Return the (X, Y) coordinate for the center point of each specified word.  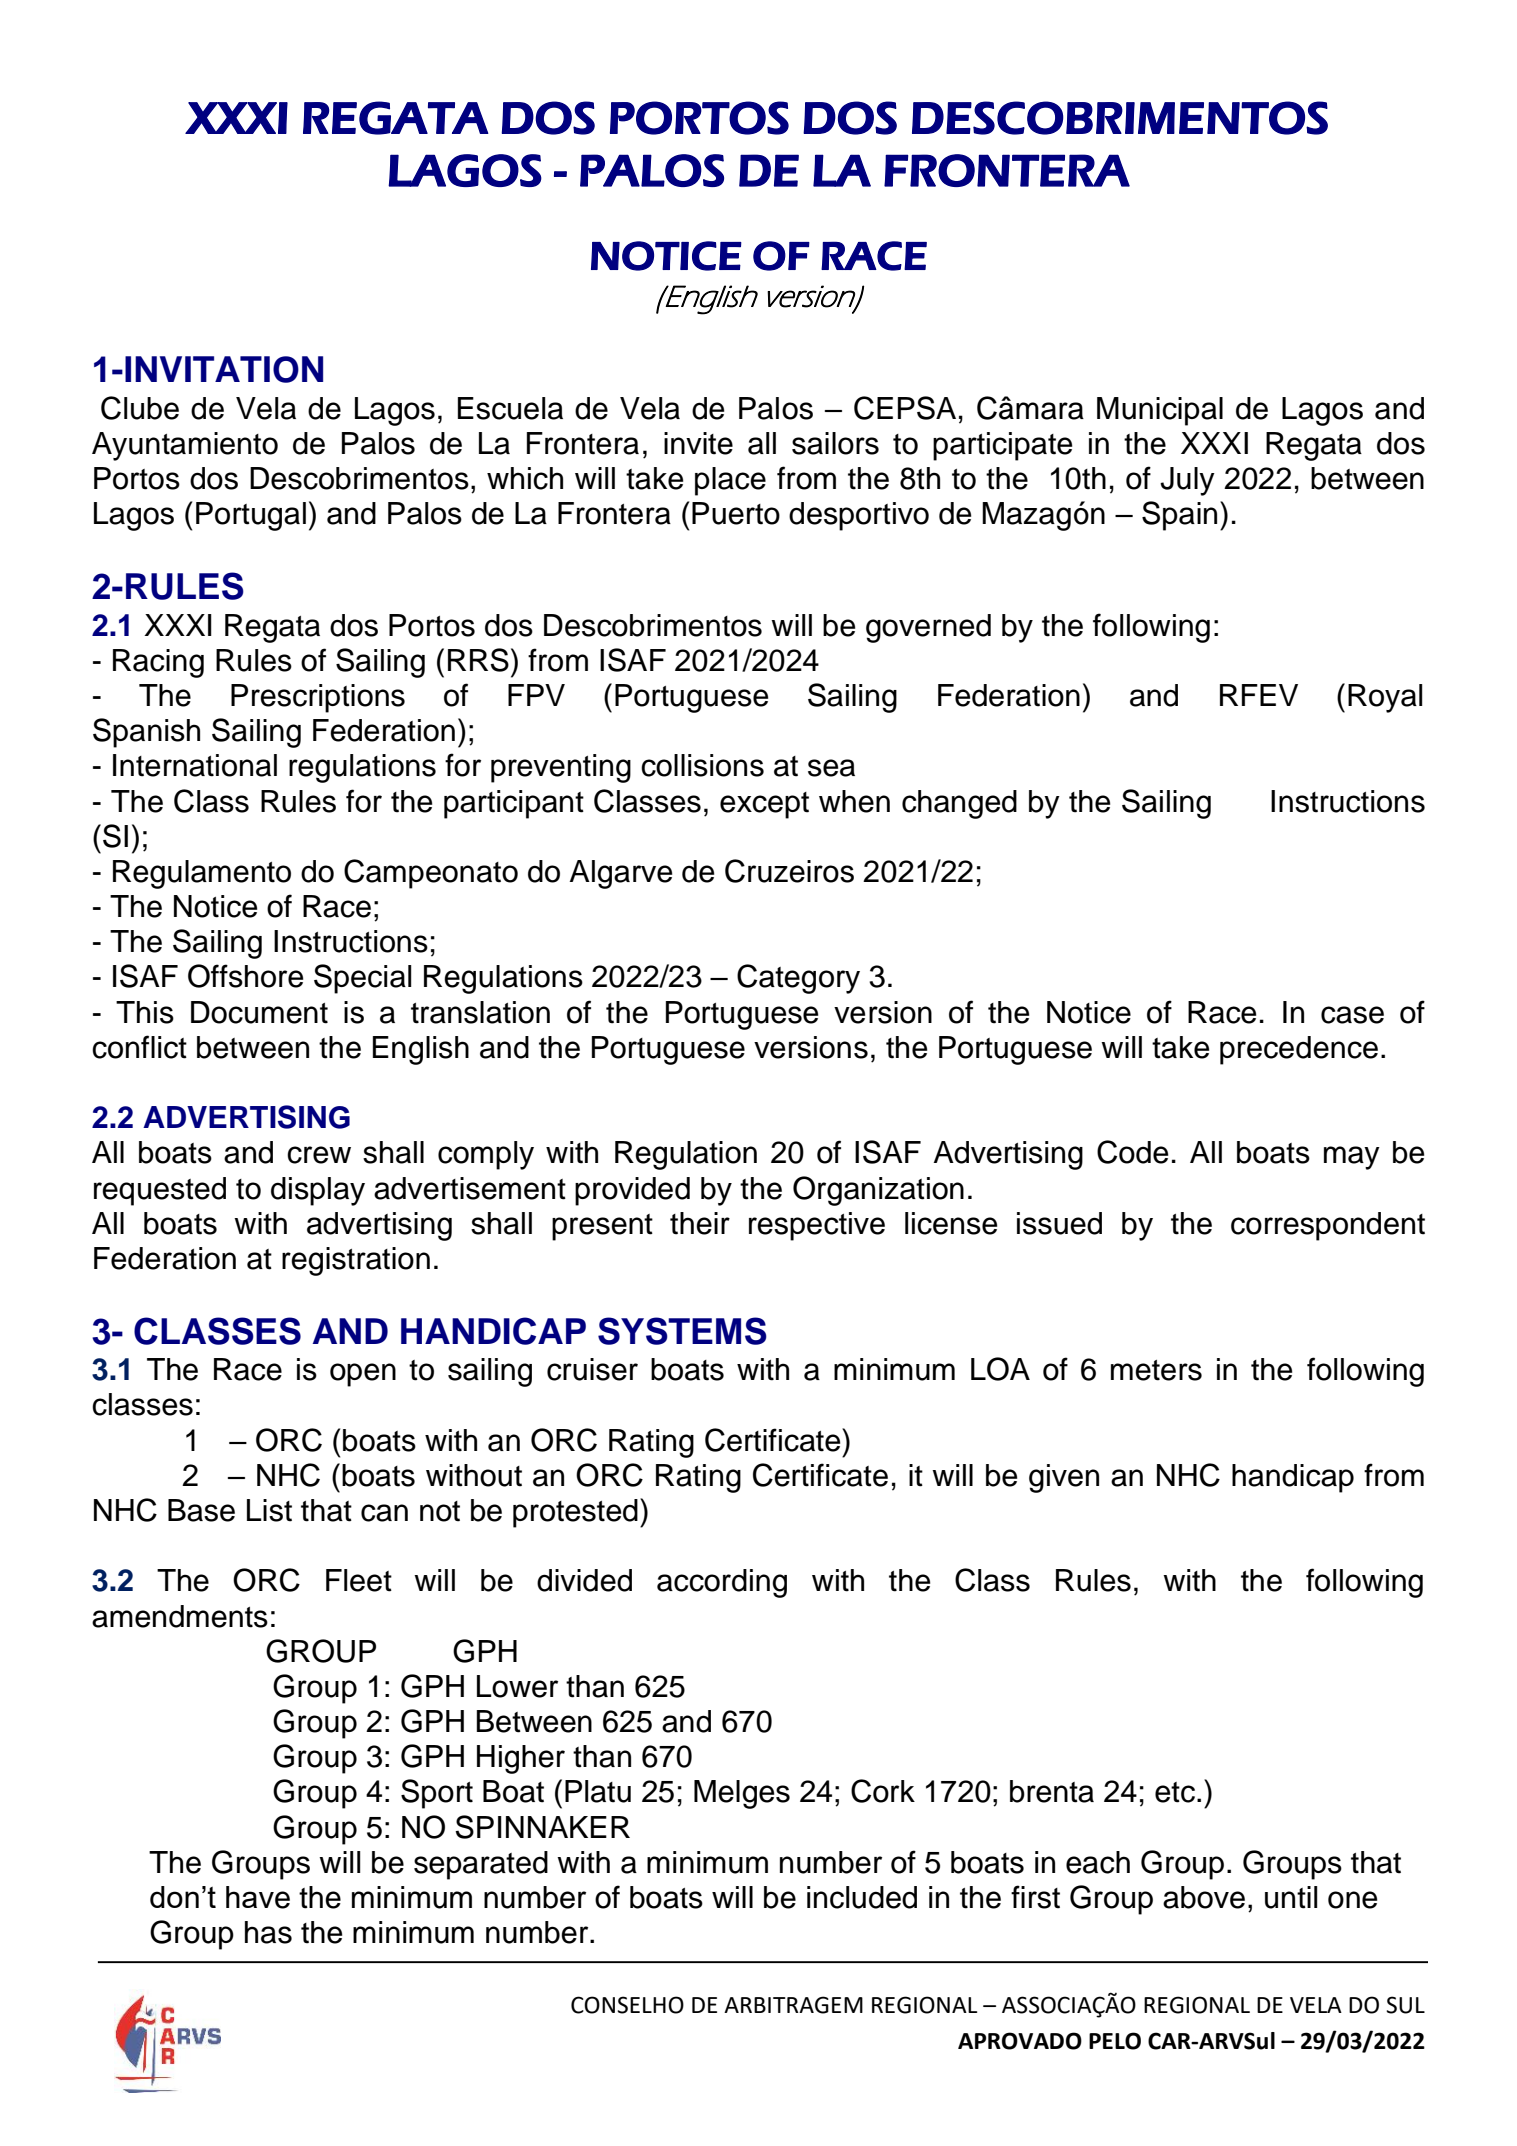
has (268, 1932)
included (862, 1897)
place (730, 481)
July (1187, 481)
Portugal (251, 516)
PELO (1115, 2041)
